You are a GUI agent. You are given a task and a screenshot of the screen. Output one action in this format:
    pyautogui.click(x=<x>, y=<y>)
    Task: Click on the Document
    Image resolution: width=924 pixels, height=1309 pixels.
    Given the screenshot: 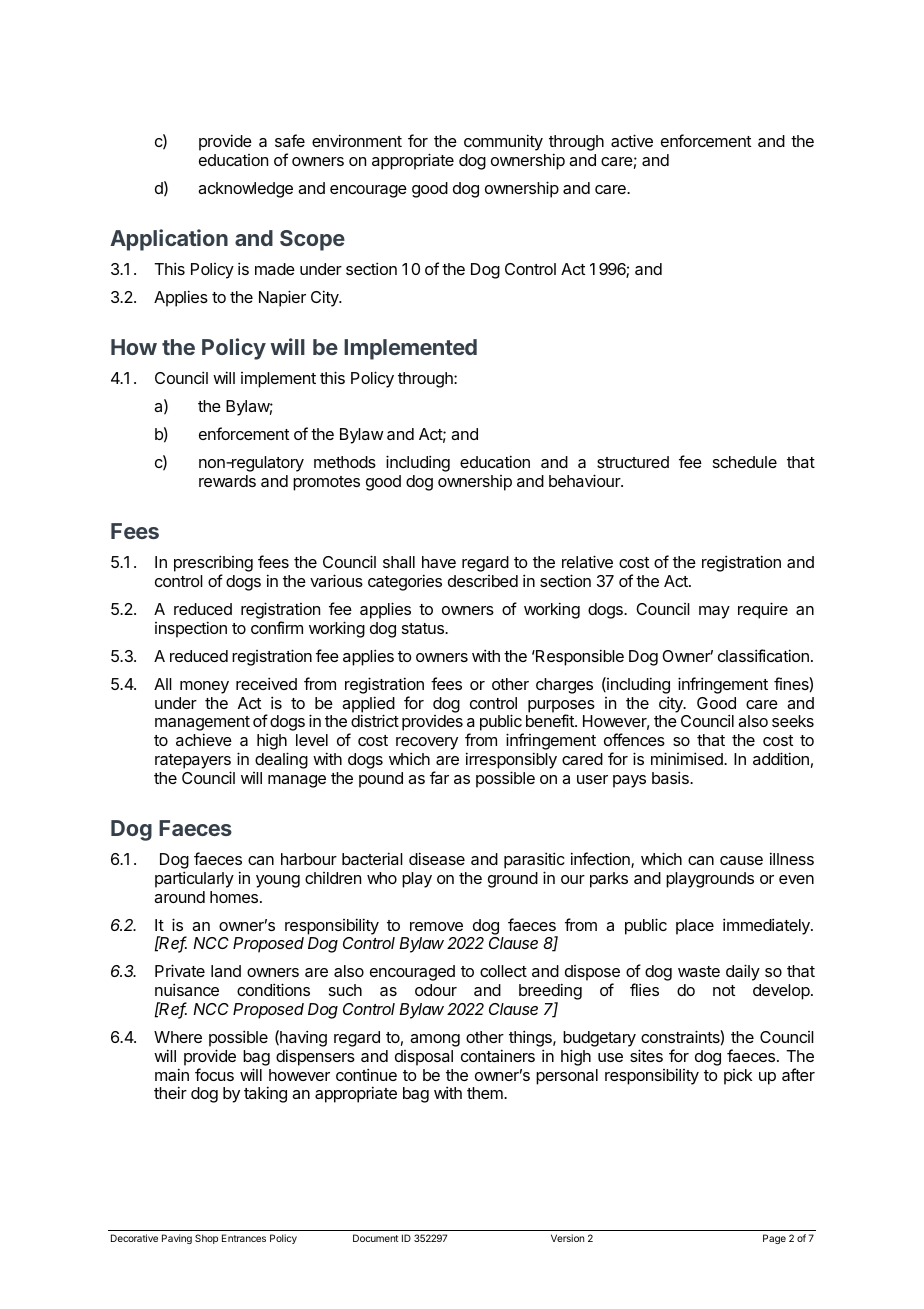 What is the action you would take?
    pyautogui.click(x=375, y=1238)
